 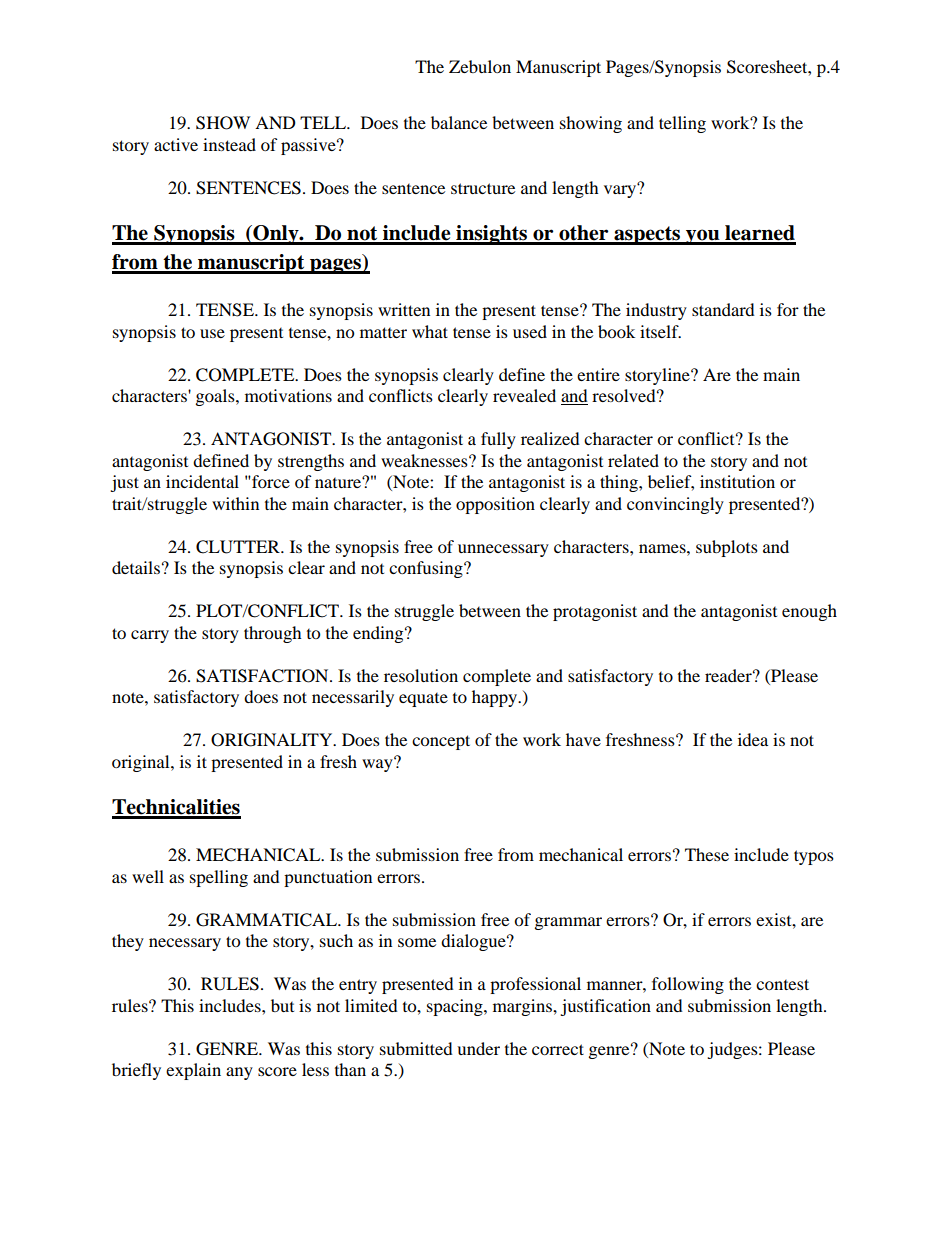 What do you see at coordinates (216, 397) in the image?
I see `goals` at bounding box center [216, 397].
